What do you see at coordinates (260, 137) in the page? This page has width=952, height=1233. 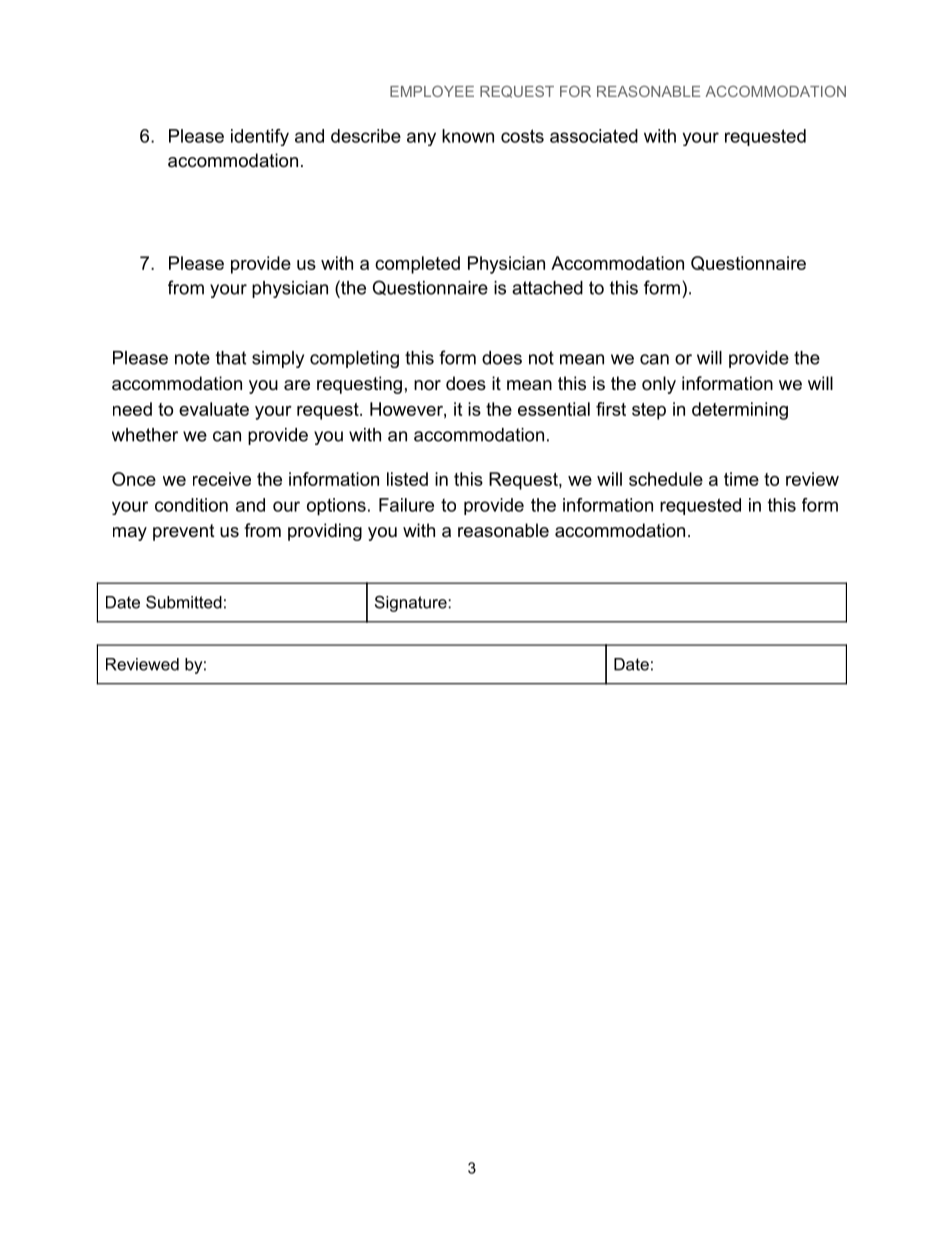 I see `identify` at bounding box center [260, 137].
